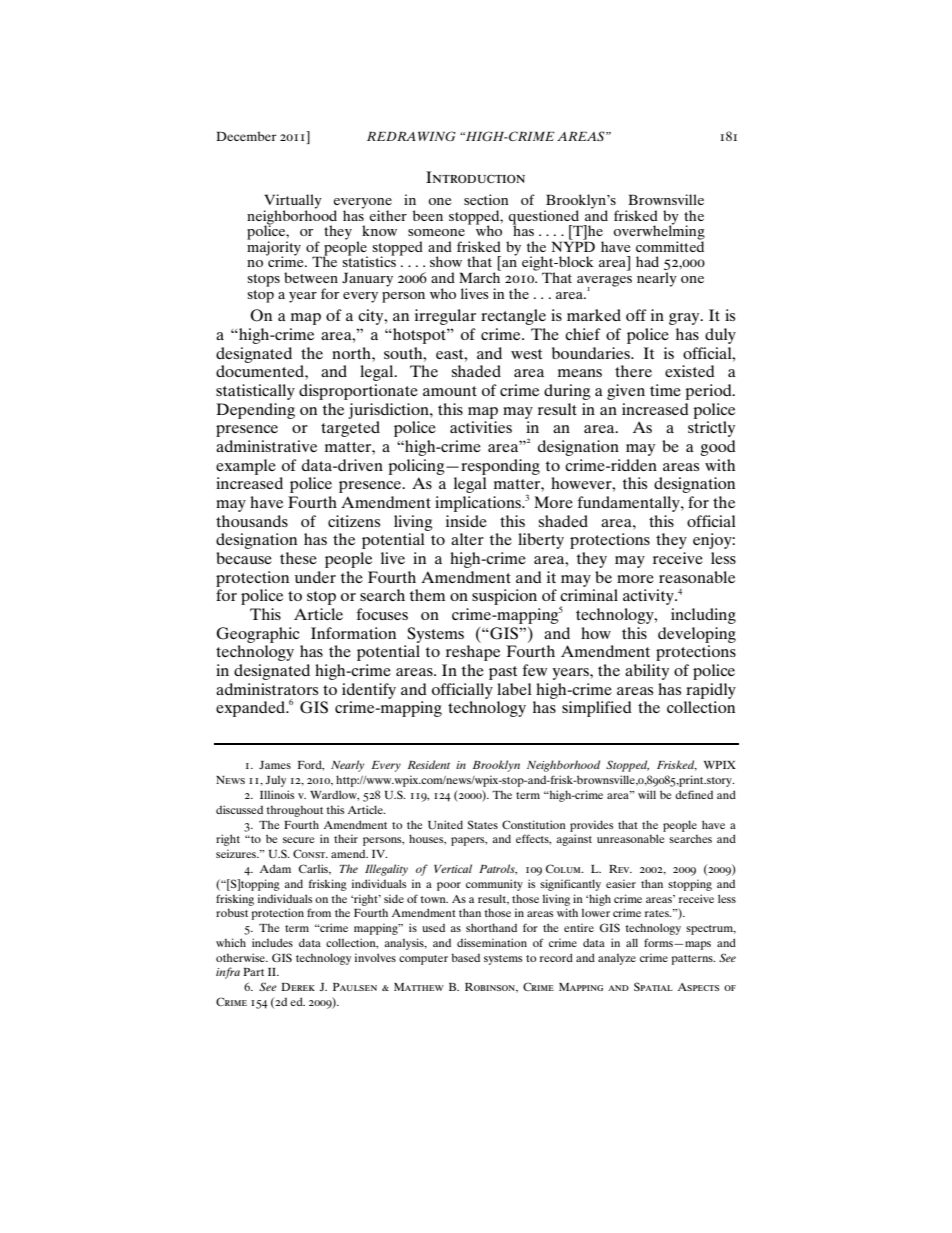  I want to click on alter, so click(467, 539).
